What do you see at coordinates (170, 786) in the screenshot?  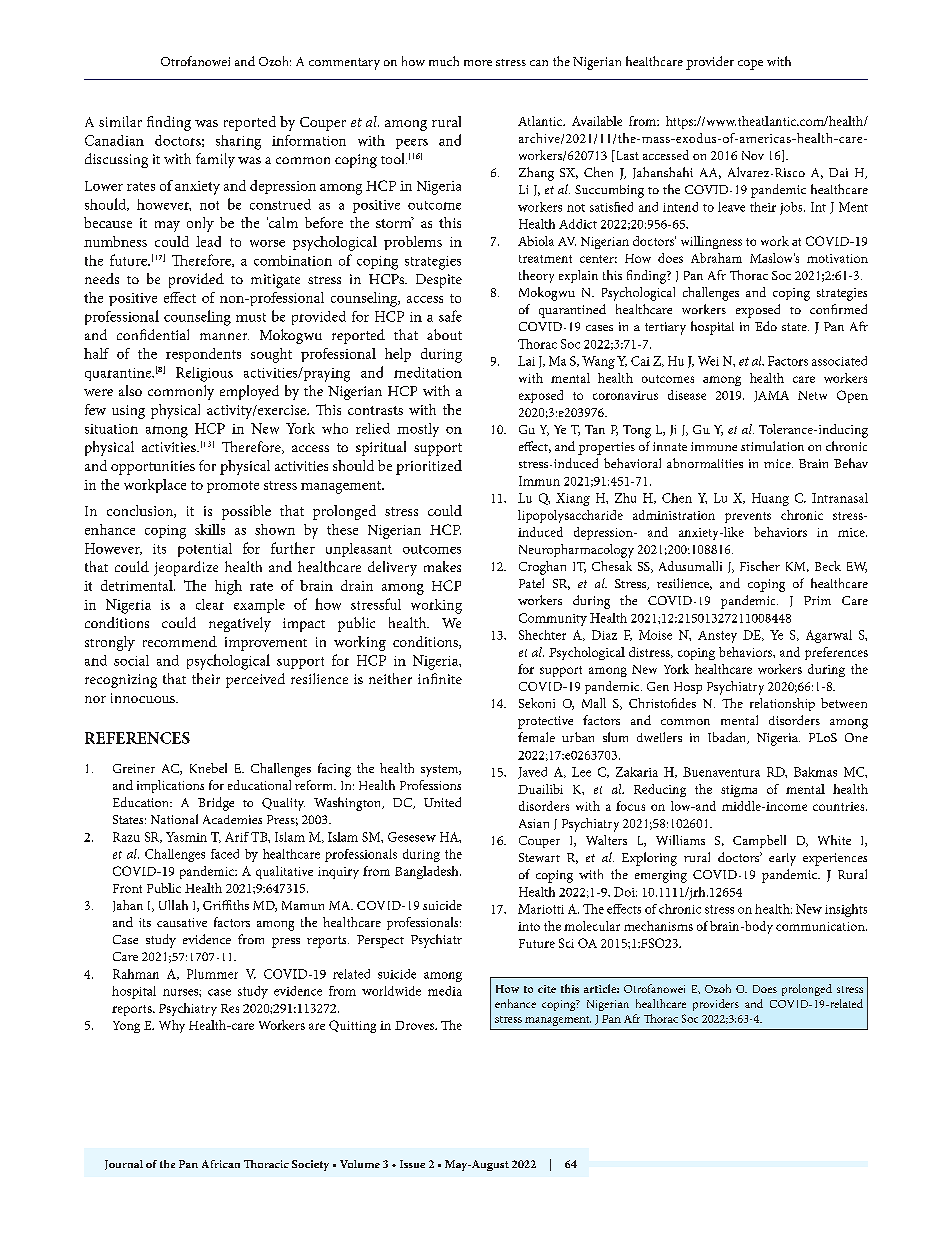 I see `implications` at bounding box center [170, 786].
